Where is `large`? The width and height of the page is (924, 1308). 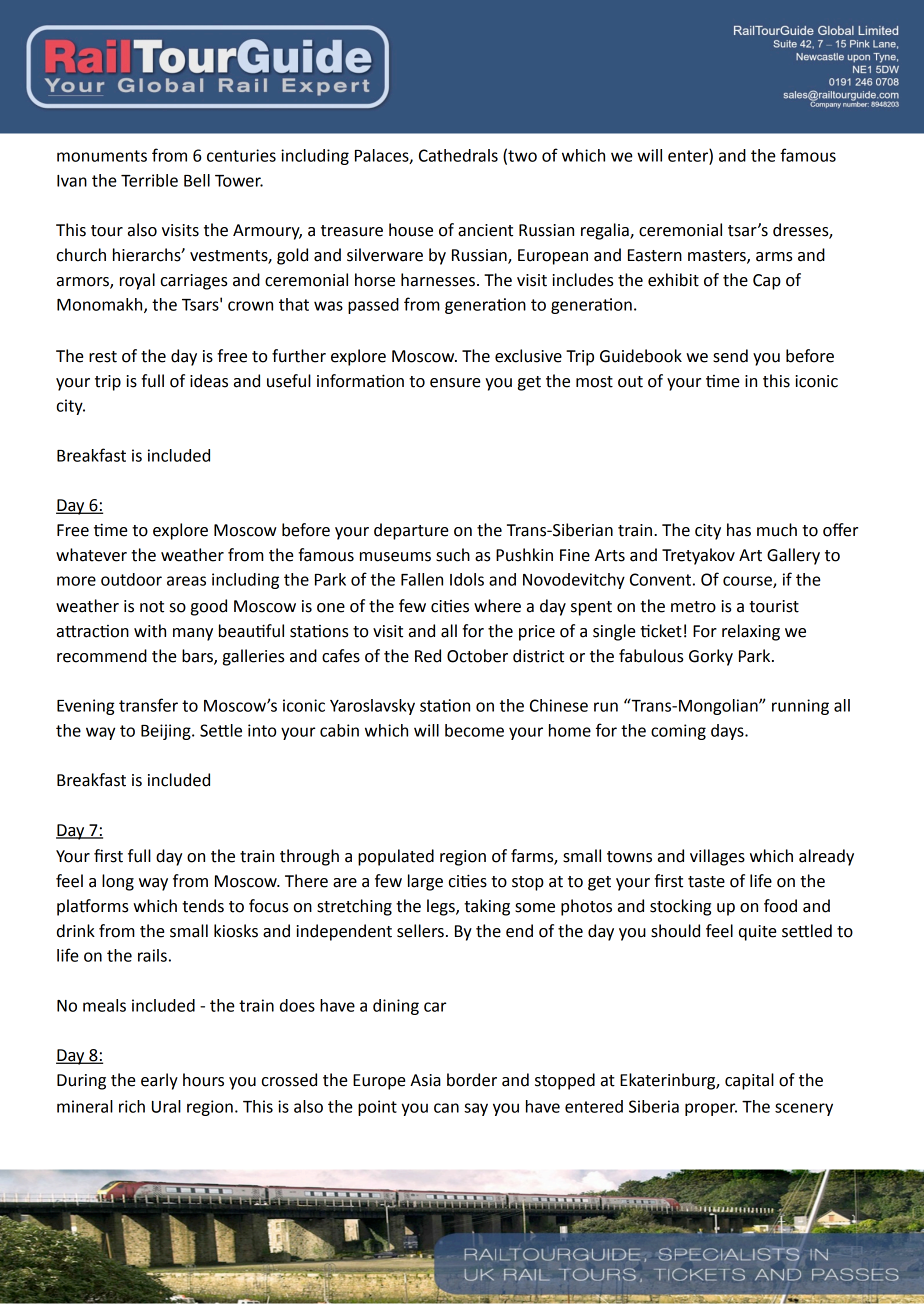
large is located at coordinates (425, 882).
